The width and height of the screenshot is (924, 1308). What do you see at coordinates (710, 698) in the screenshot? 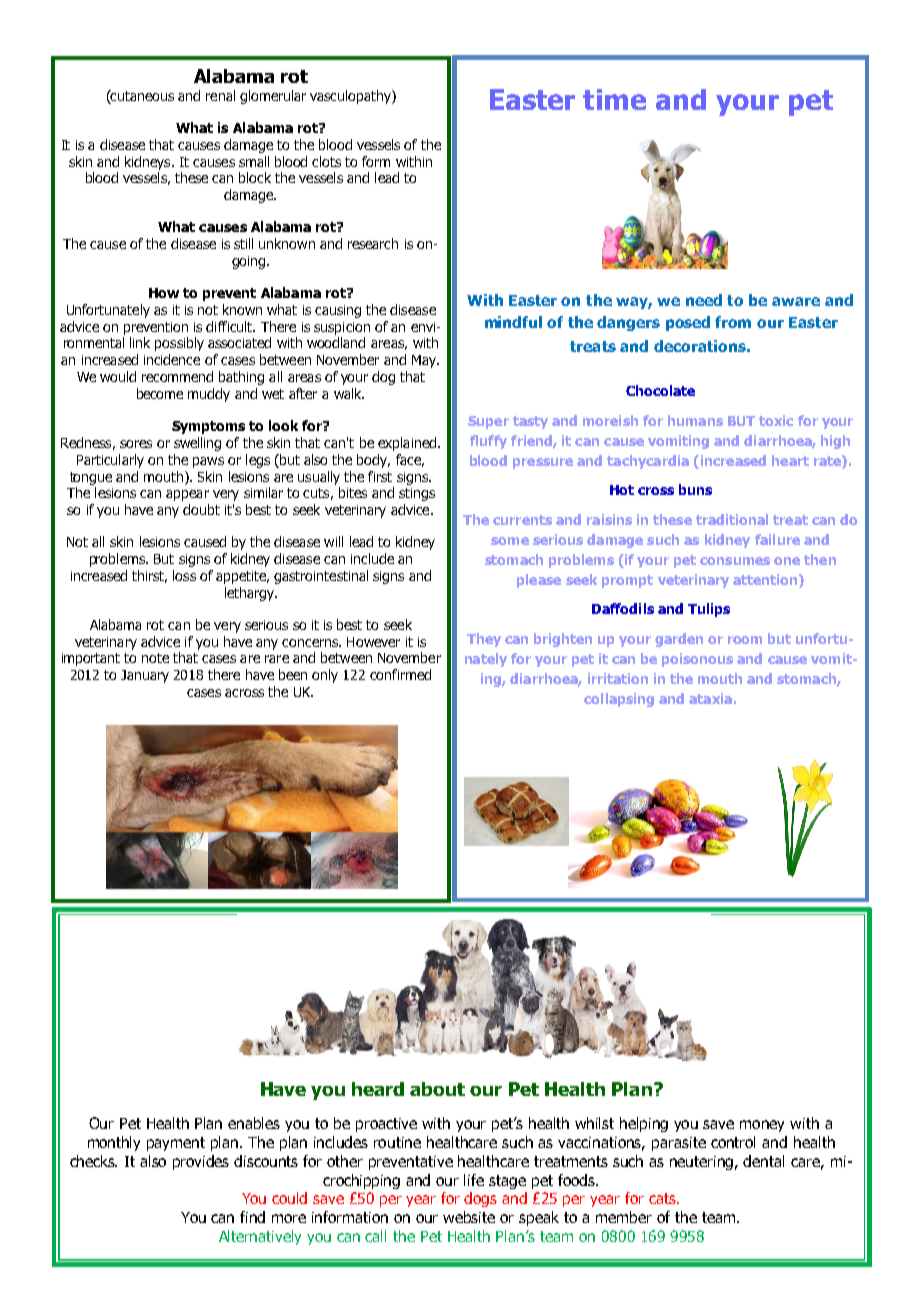
I see `ataxia` at bounding box center [710, 698].
